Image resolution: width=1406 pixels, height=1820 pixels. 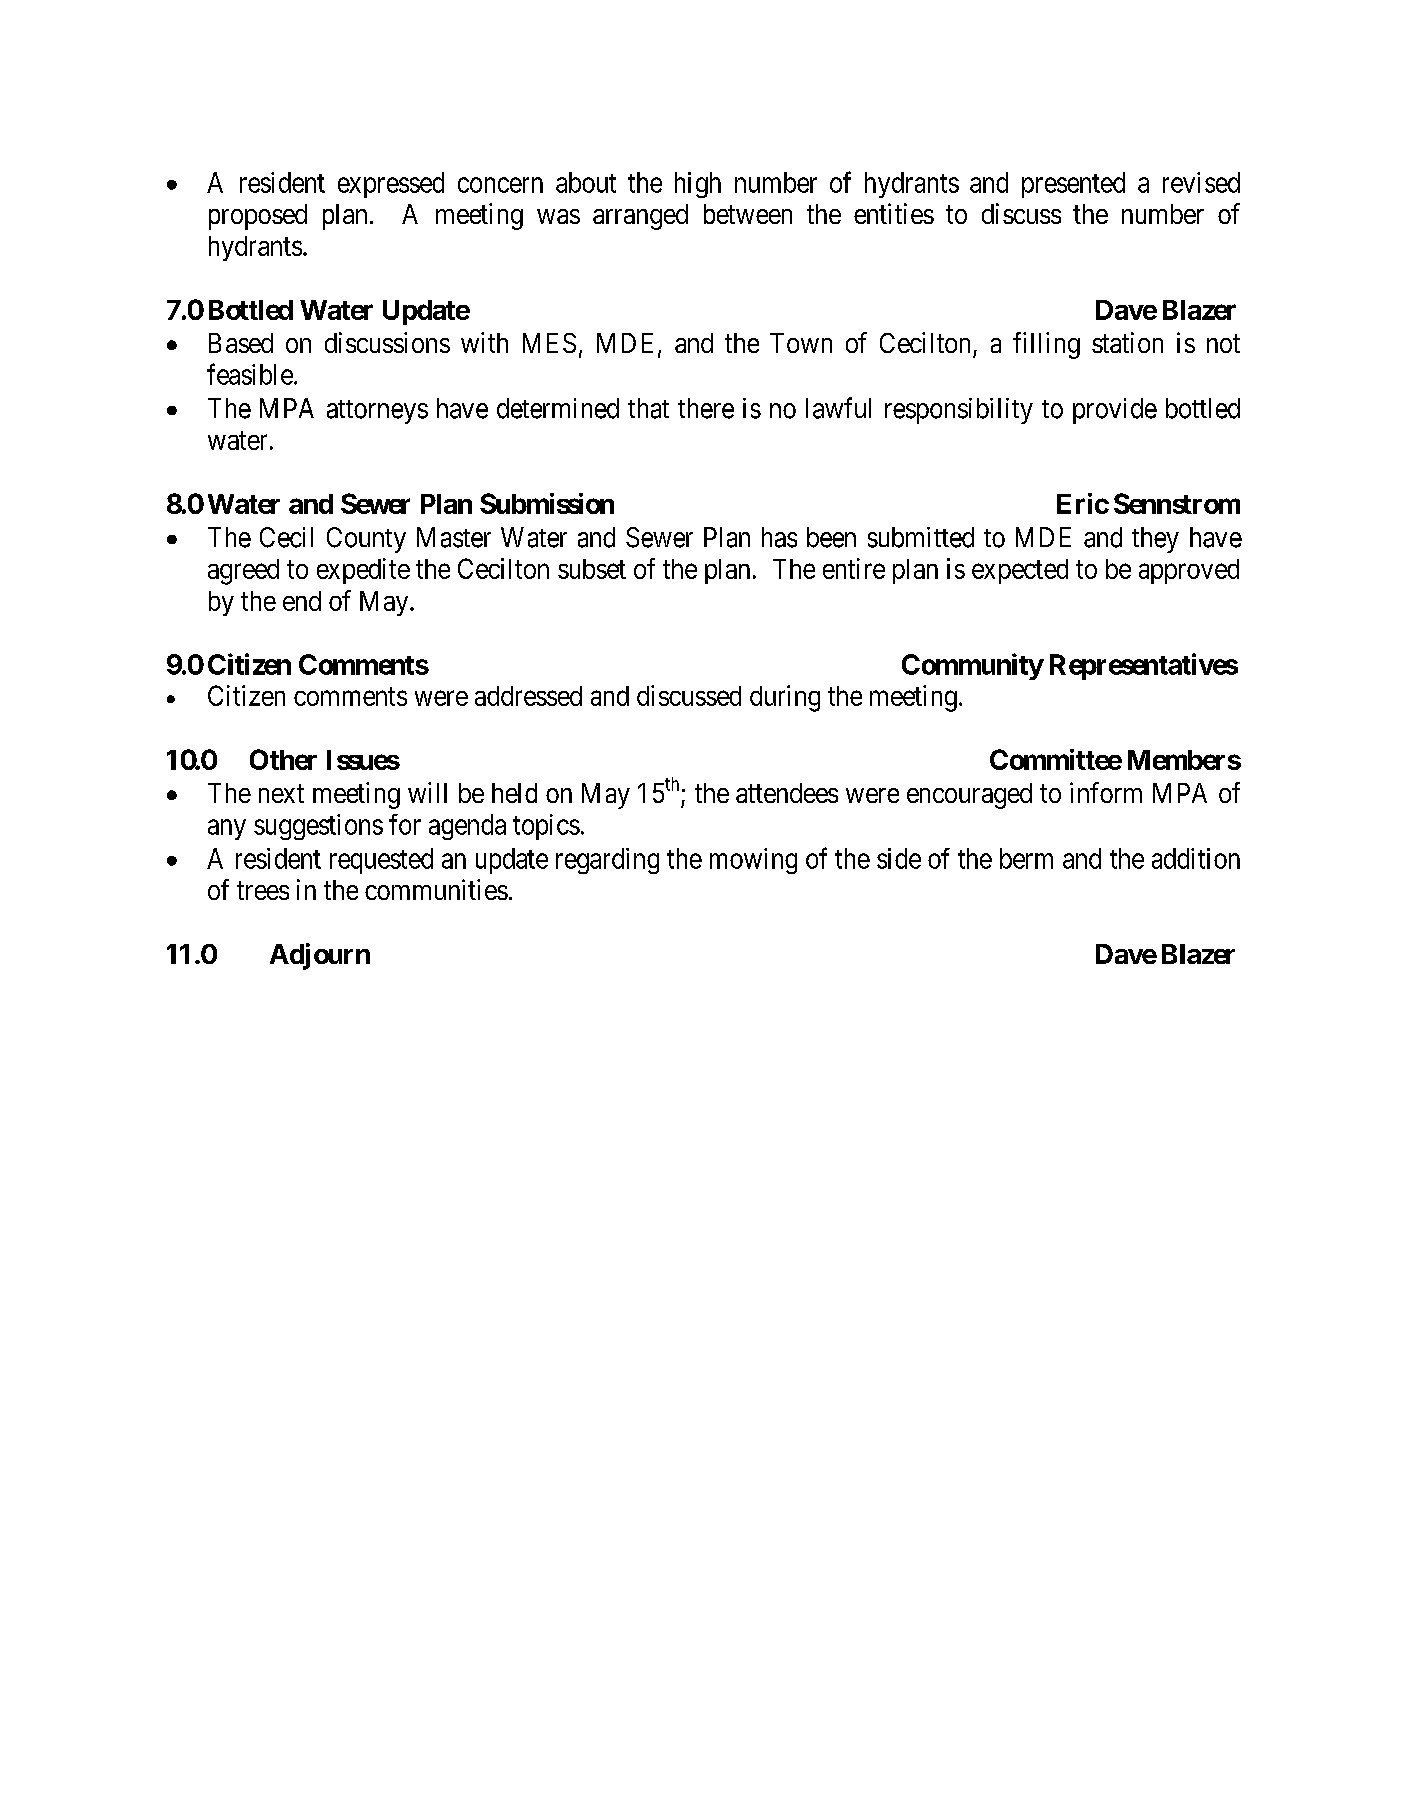 What do you see at coordinates (366, 540) in the screenshot?
I see `County` at bounding box center [366, 540].
